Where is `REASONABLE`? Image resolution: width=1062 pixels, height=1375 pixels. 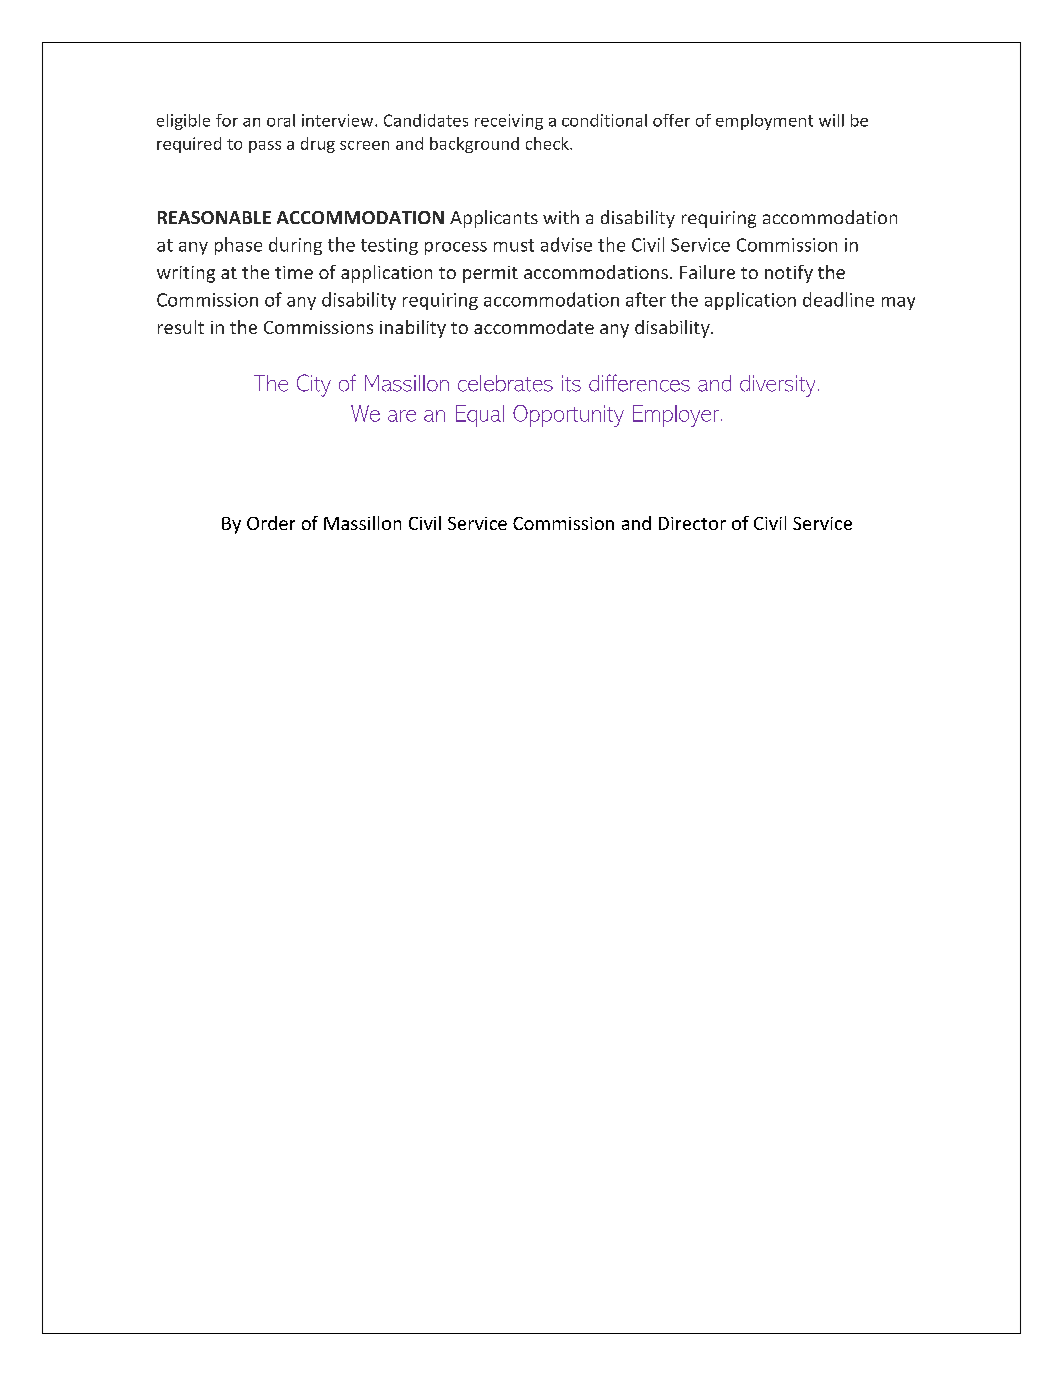 REASONABLE is located at coordinates (214, 217).
